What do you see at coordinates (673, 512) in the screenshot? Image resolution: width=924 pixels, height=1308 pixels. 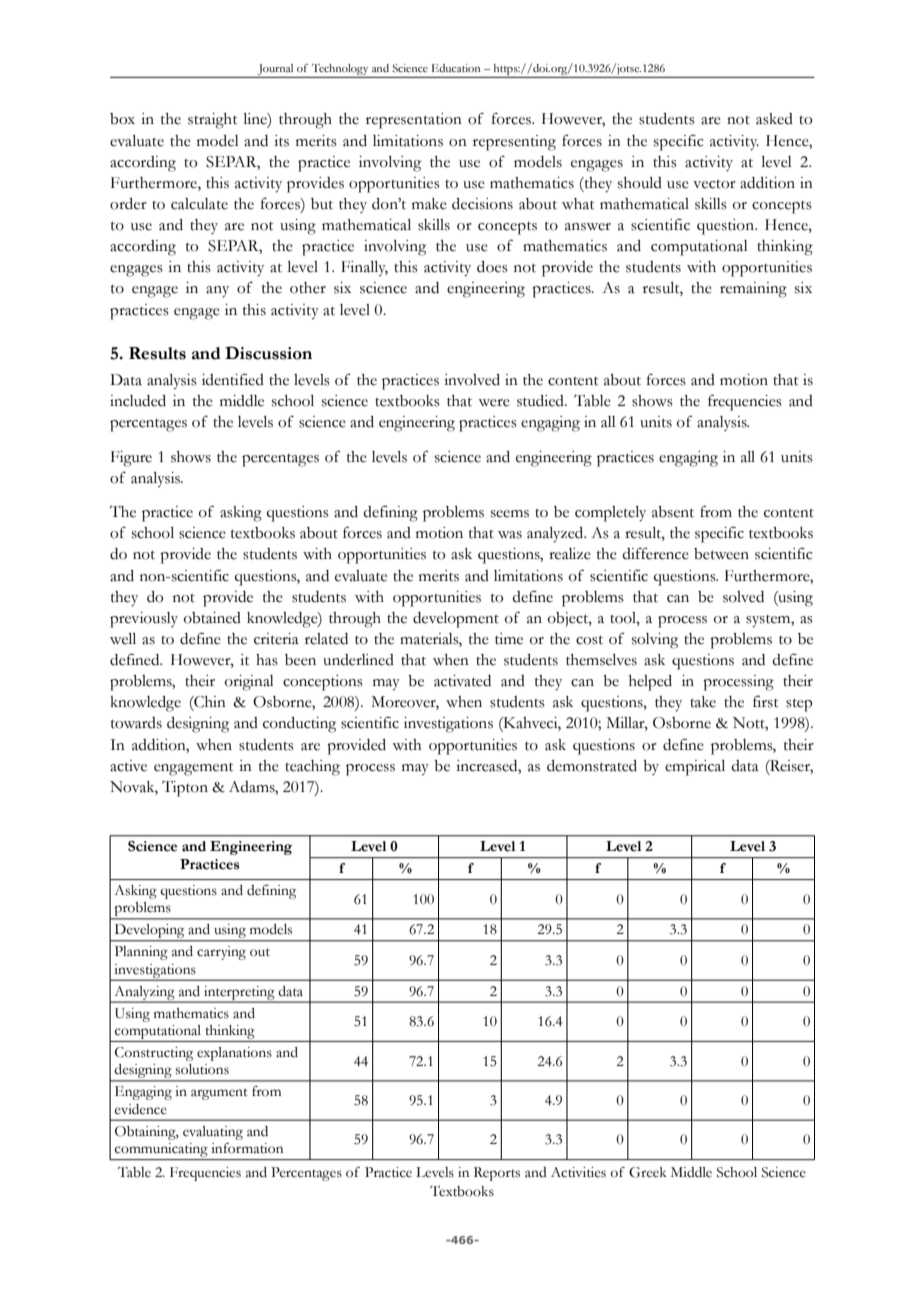 I see `absent` at bounding box center [673, 512].
